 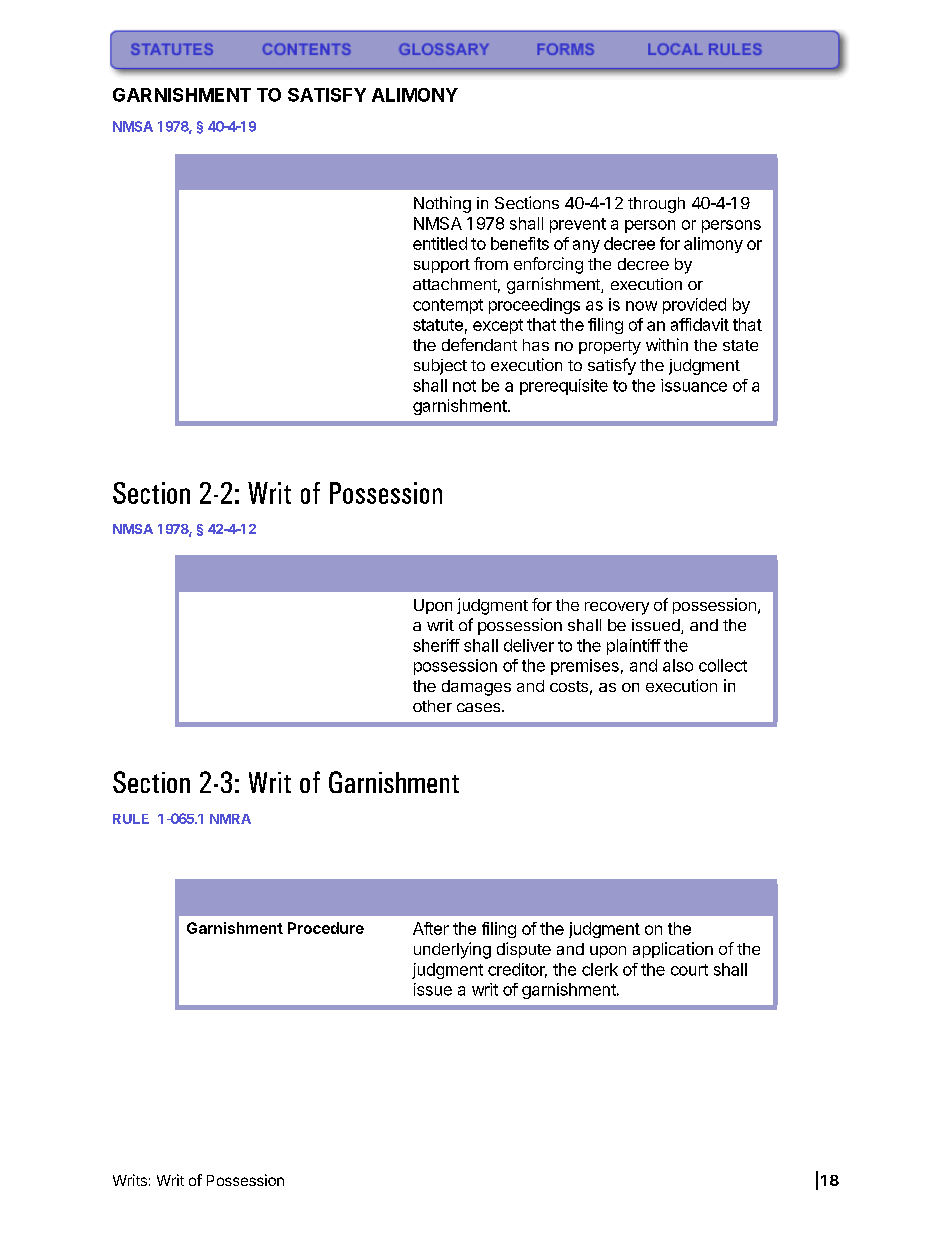 What do you see at coordinates (440, 367) in the screenshot?
I see `subject` at bounding box center [440, 367].
